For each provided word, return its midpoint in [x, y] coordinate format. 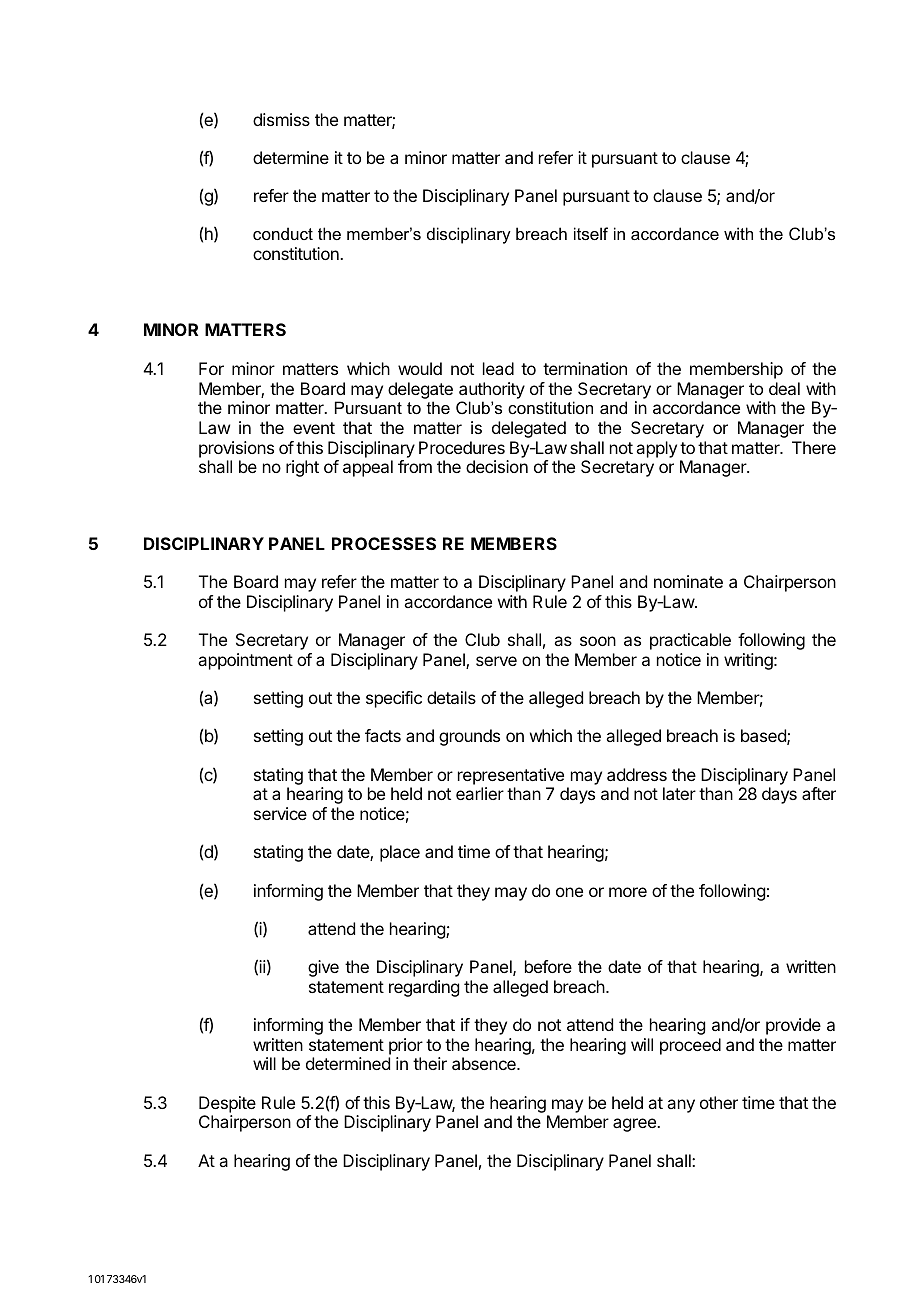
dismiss [281, 119]
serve [496, 661]
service [280, 813]
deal [784, 388]
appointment [245, 661]
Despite [227, 1104]
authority [492, 390]
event [314, 428]
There [814, 447]
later [679, 793]
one [569, 892]
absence [485, 1063]
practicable [690, 641]
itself [591, 233]
